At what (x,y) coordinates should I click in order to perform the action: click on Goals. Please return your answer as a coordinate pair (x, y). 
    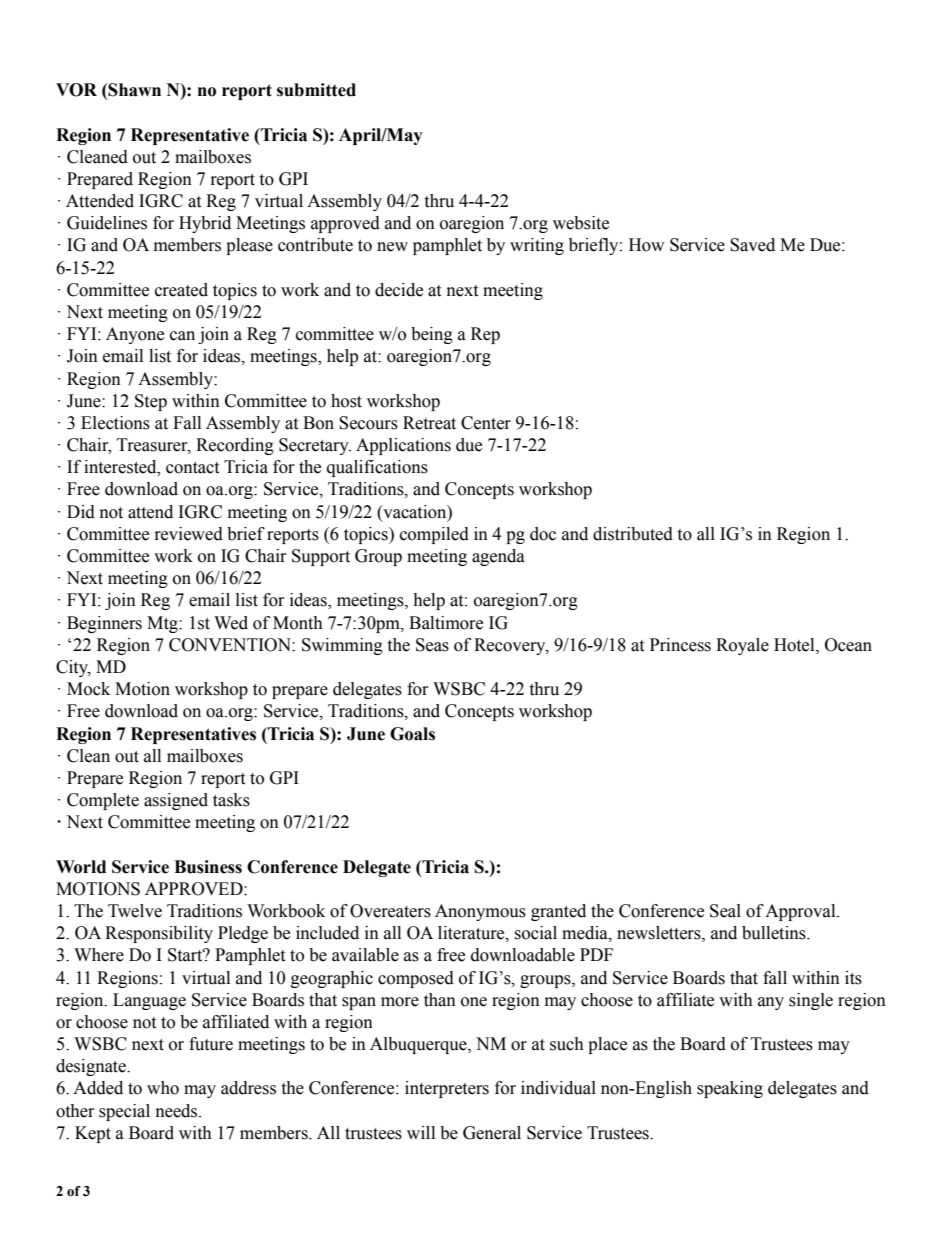
    Looking at the image, I should click on (412, 734).
